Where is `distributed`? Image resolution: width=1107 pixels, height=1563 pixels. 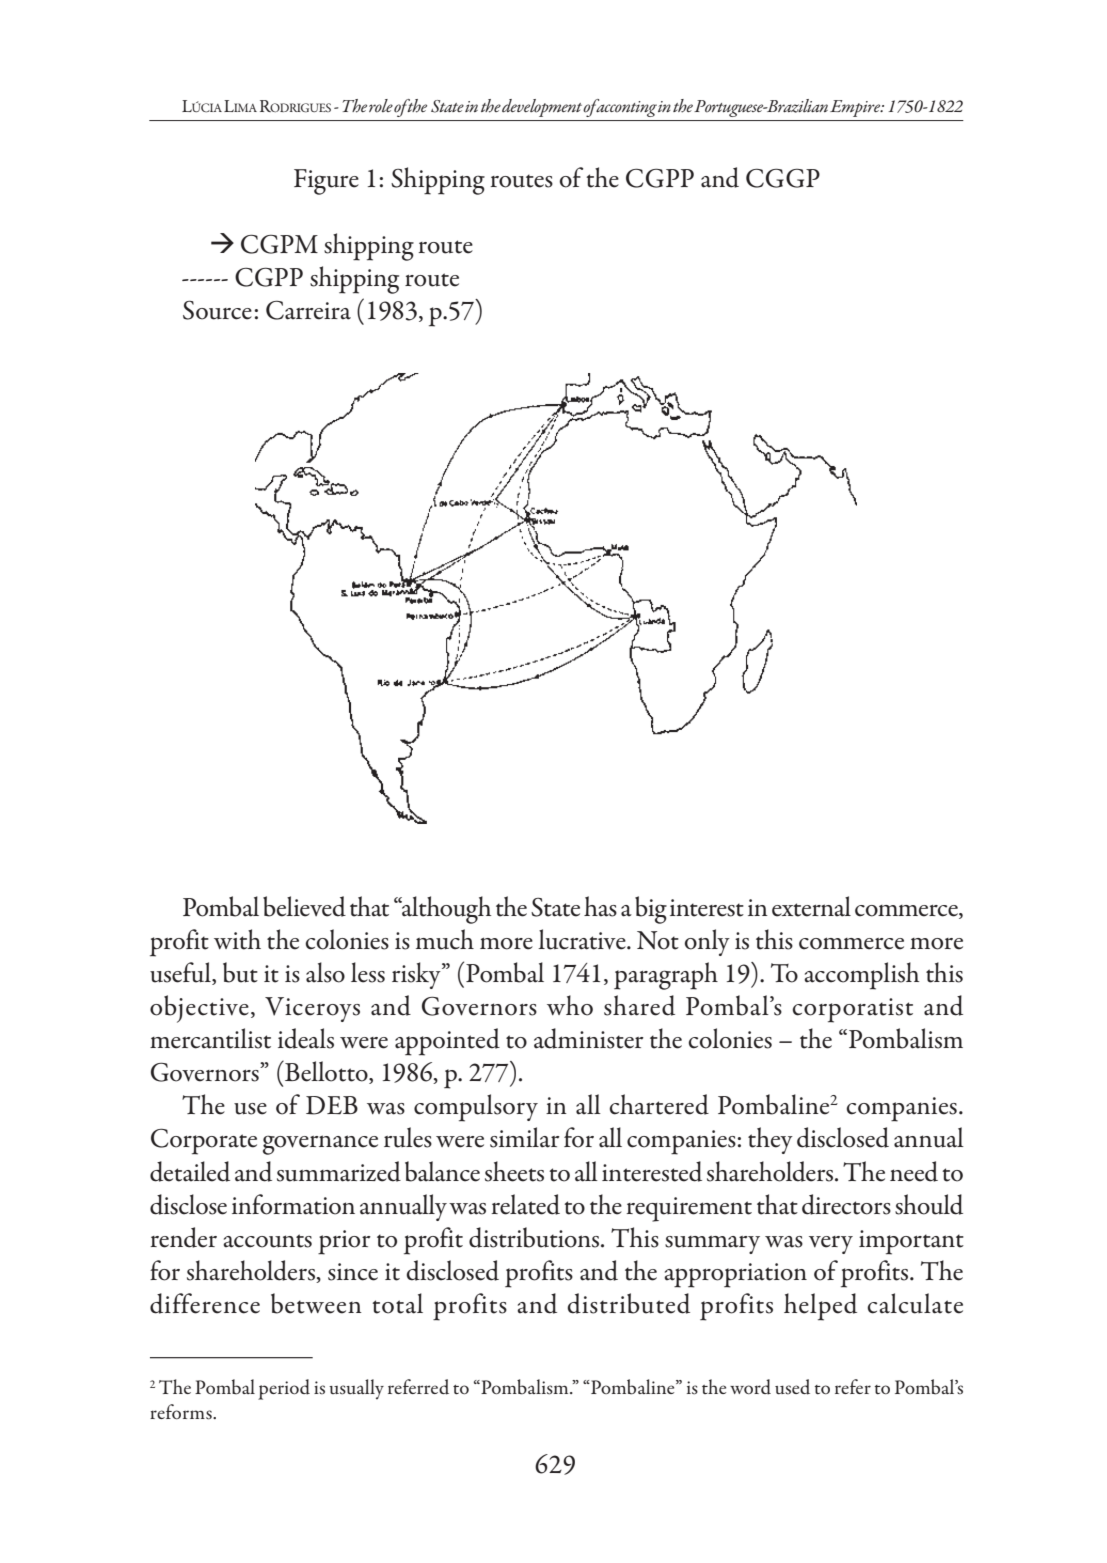 distributed is located at coordinates (629, 1303).
